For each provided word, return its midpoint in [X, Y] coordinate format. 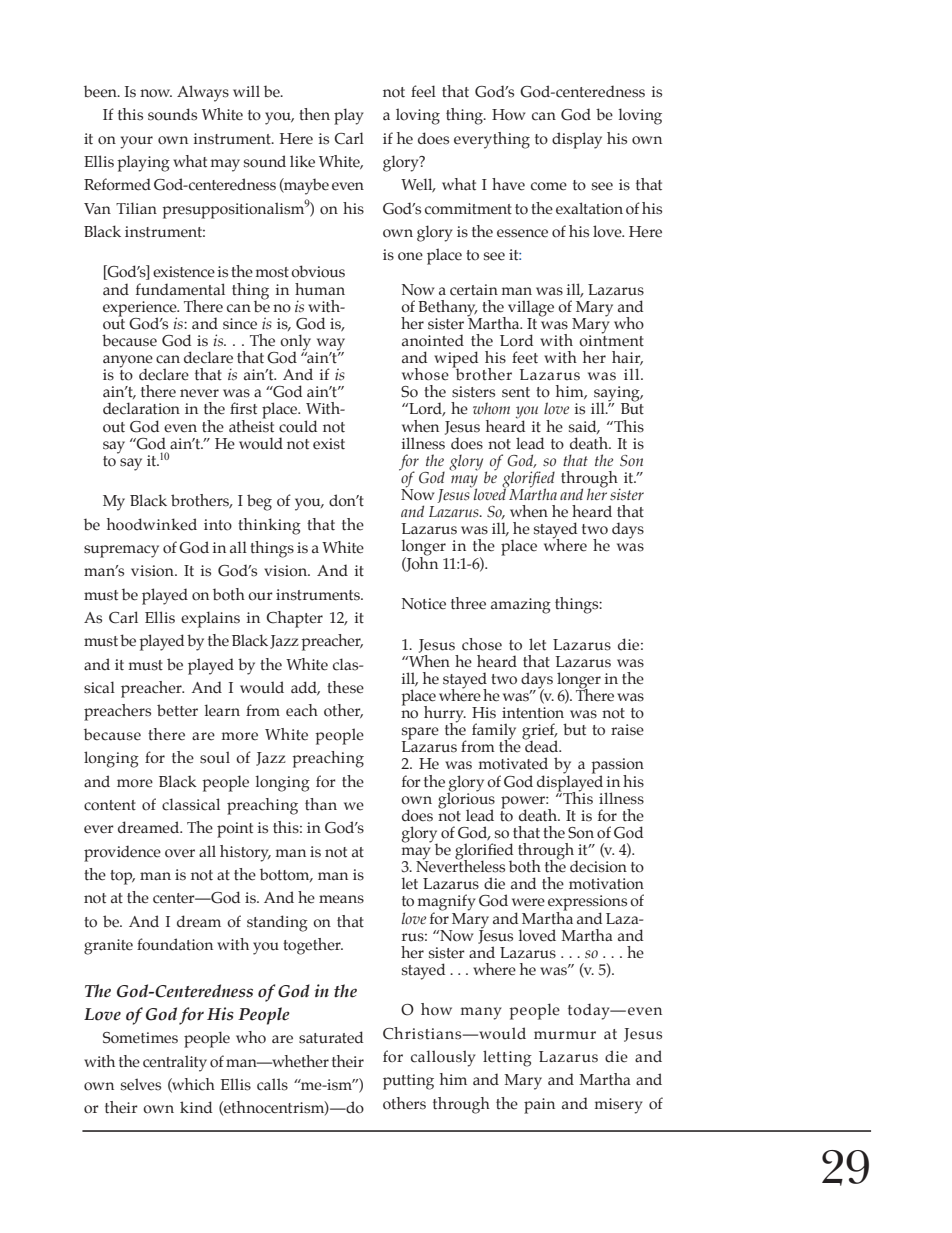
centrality [175, 1063]
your [136, 142]
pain [539, 1106]
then [314, 114]
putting [408, 1082]
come [549, 186]
